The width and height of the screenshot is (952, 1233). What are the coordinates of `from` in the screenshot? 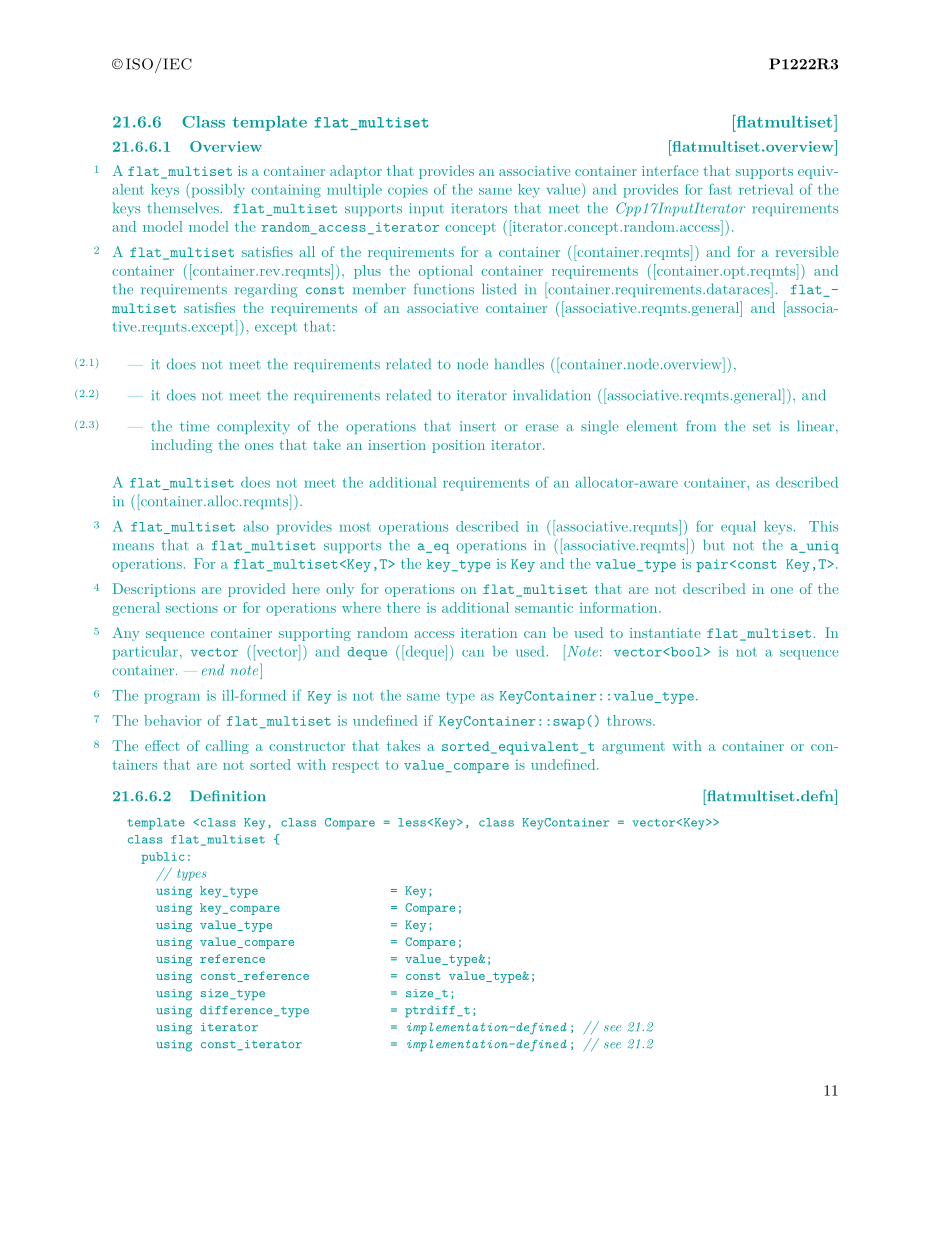 It's located at (701, 426).
